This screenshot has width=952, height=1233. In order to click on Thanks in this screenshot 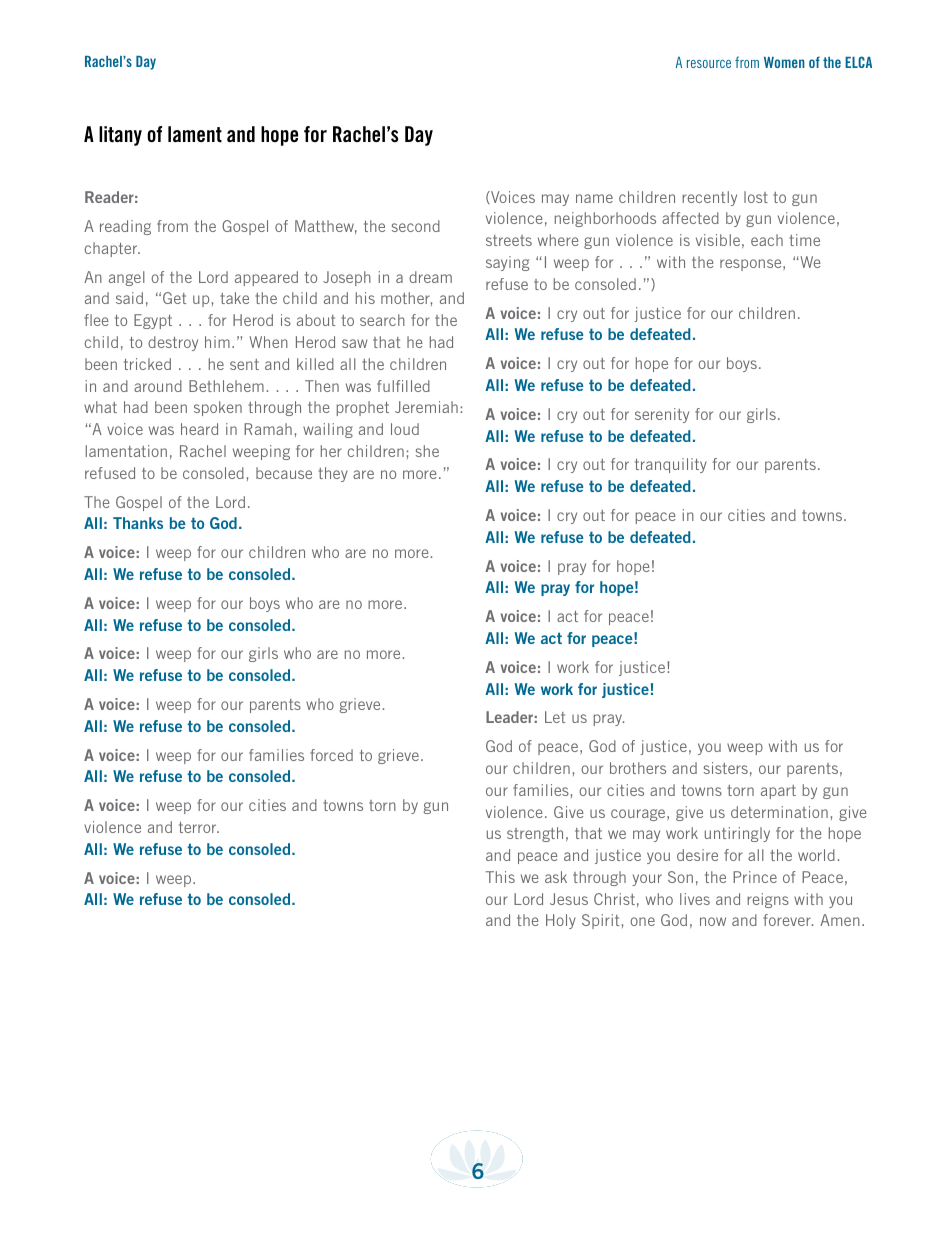, I will do `click(138, 523)`.
